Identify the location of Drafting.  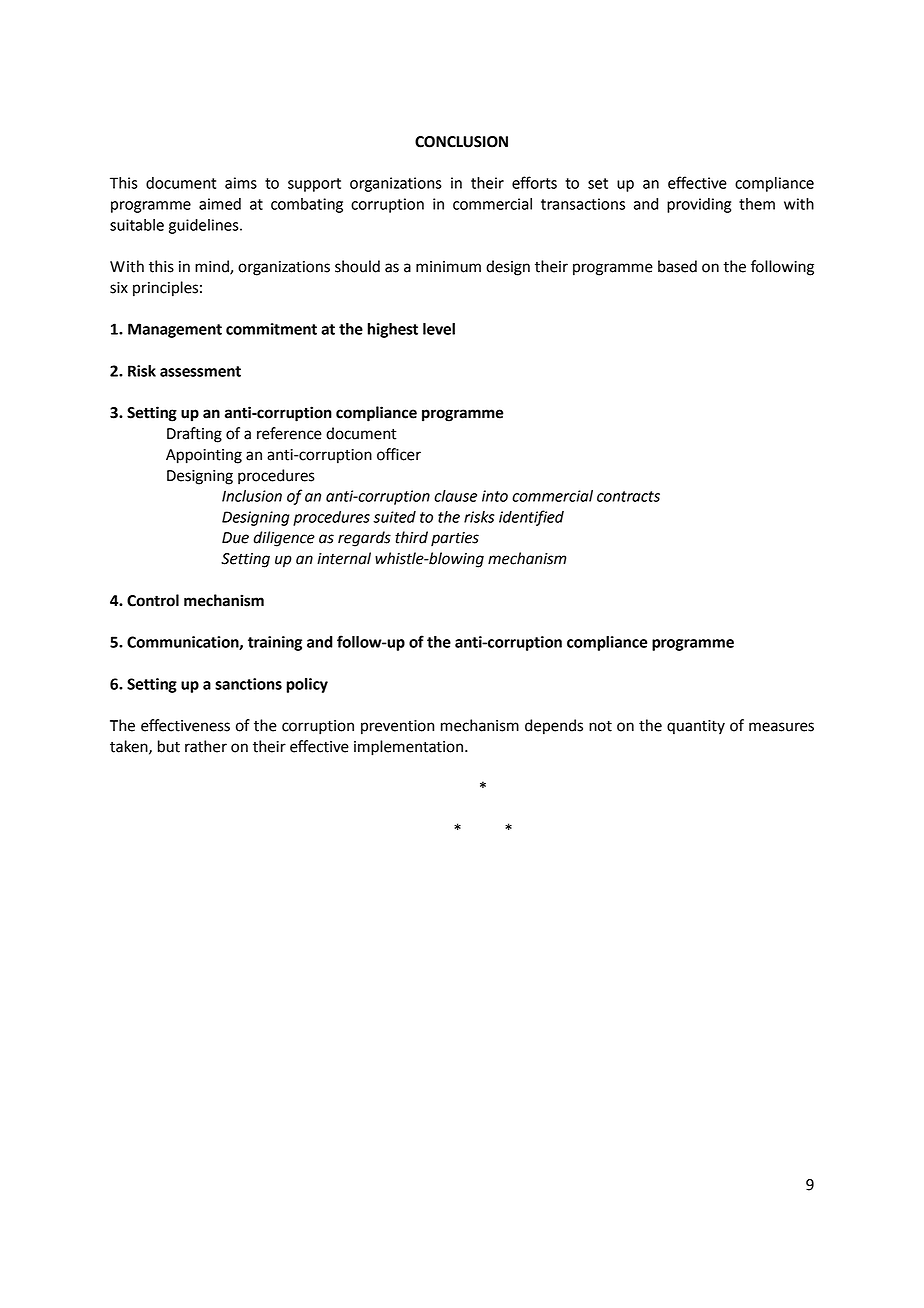
(194, 435).
